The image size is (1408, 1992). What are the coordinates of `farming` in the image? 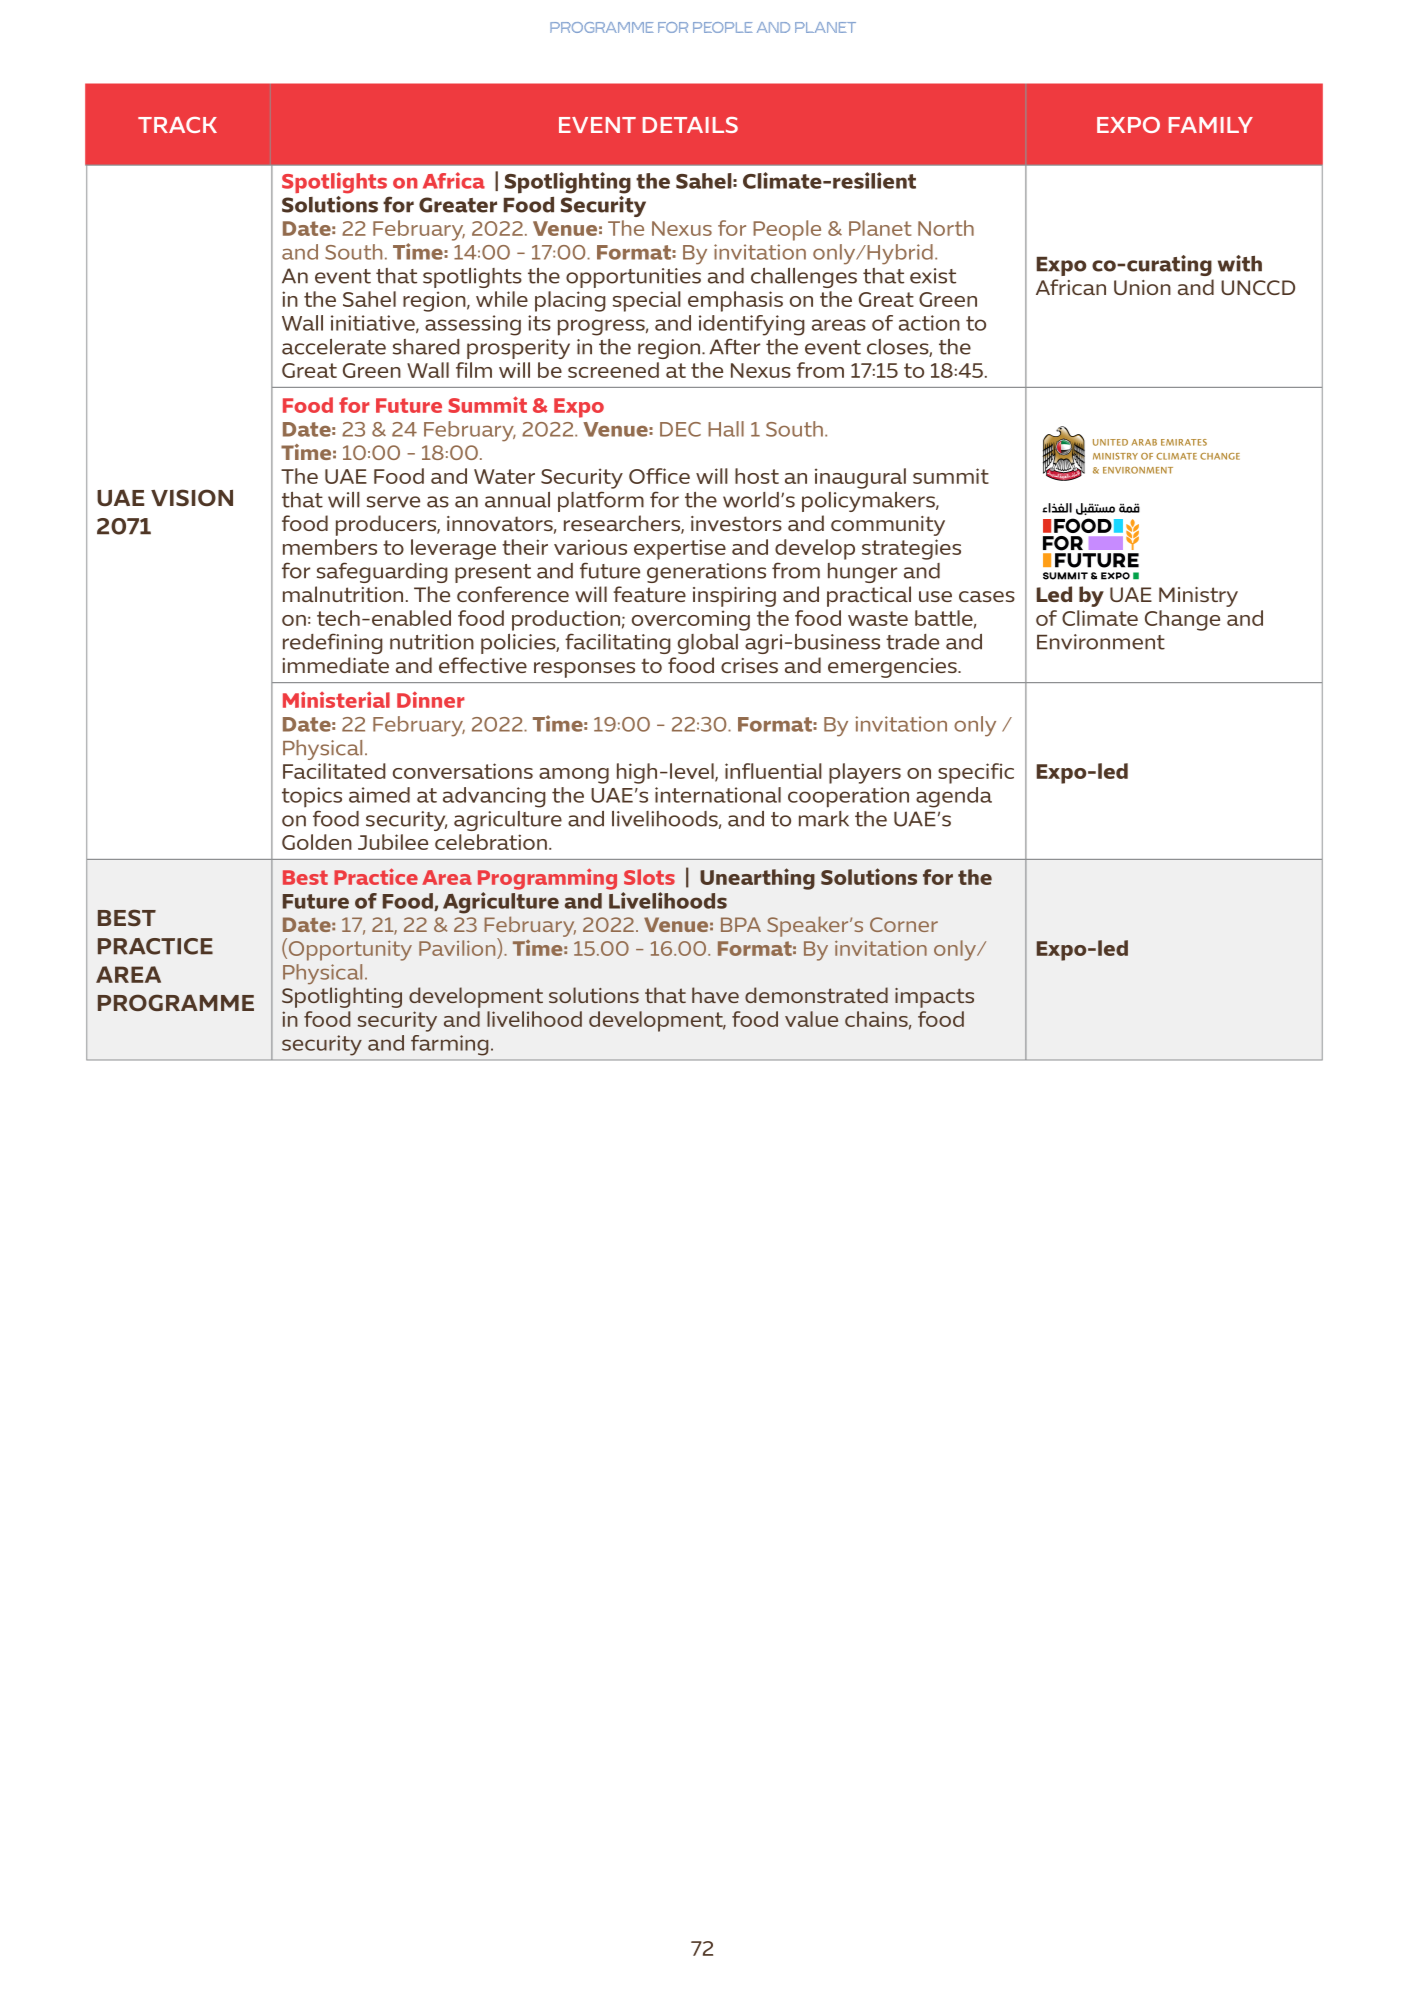 It's located at (449, 1045).
